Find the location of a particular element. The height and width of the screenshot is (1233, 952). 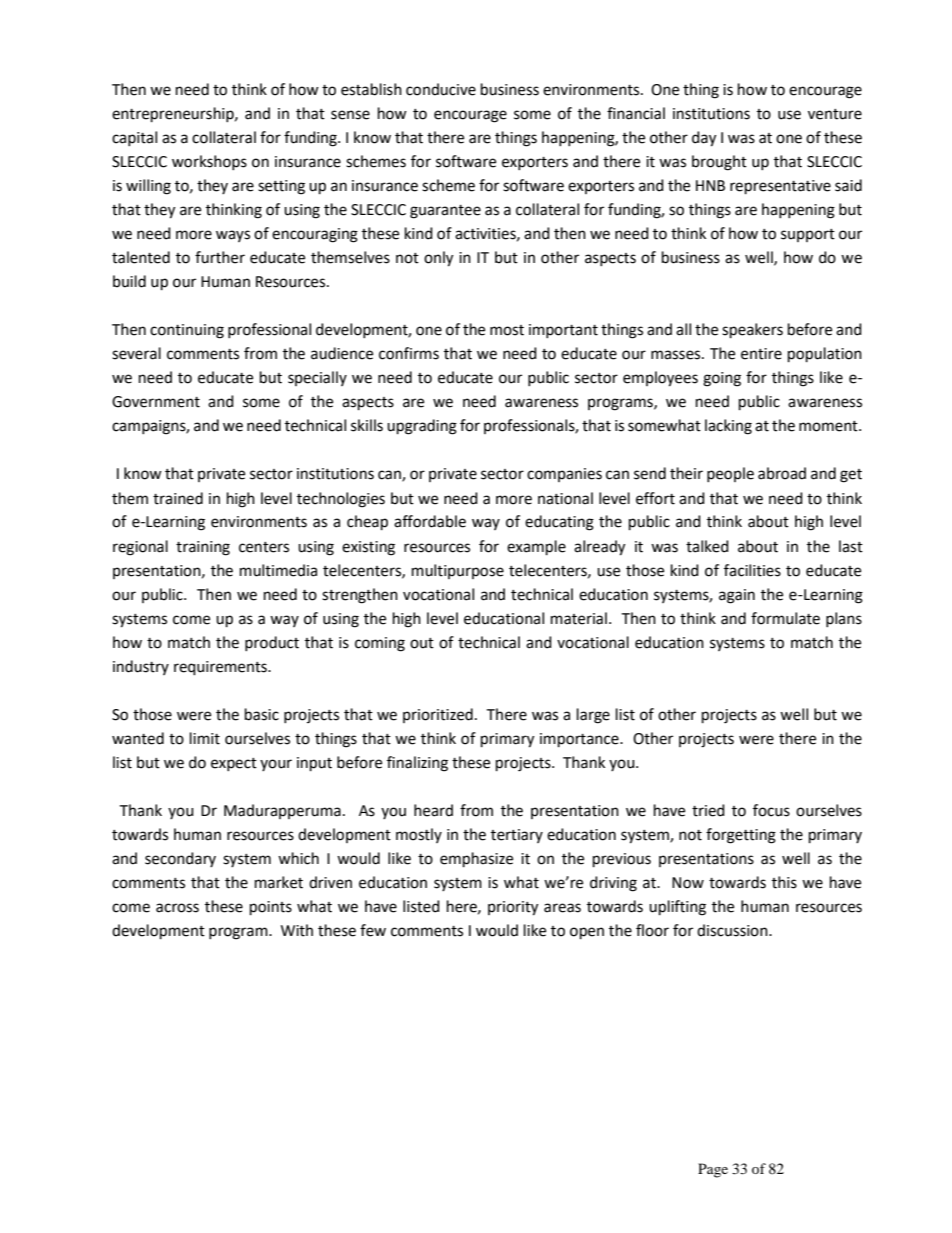

discussion is located at coordinates (733, 930).
